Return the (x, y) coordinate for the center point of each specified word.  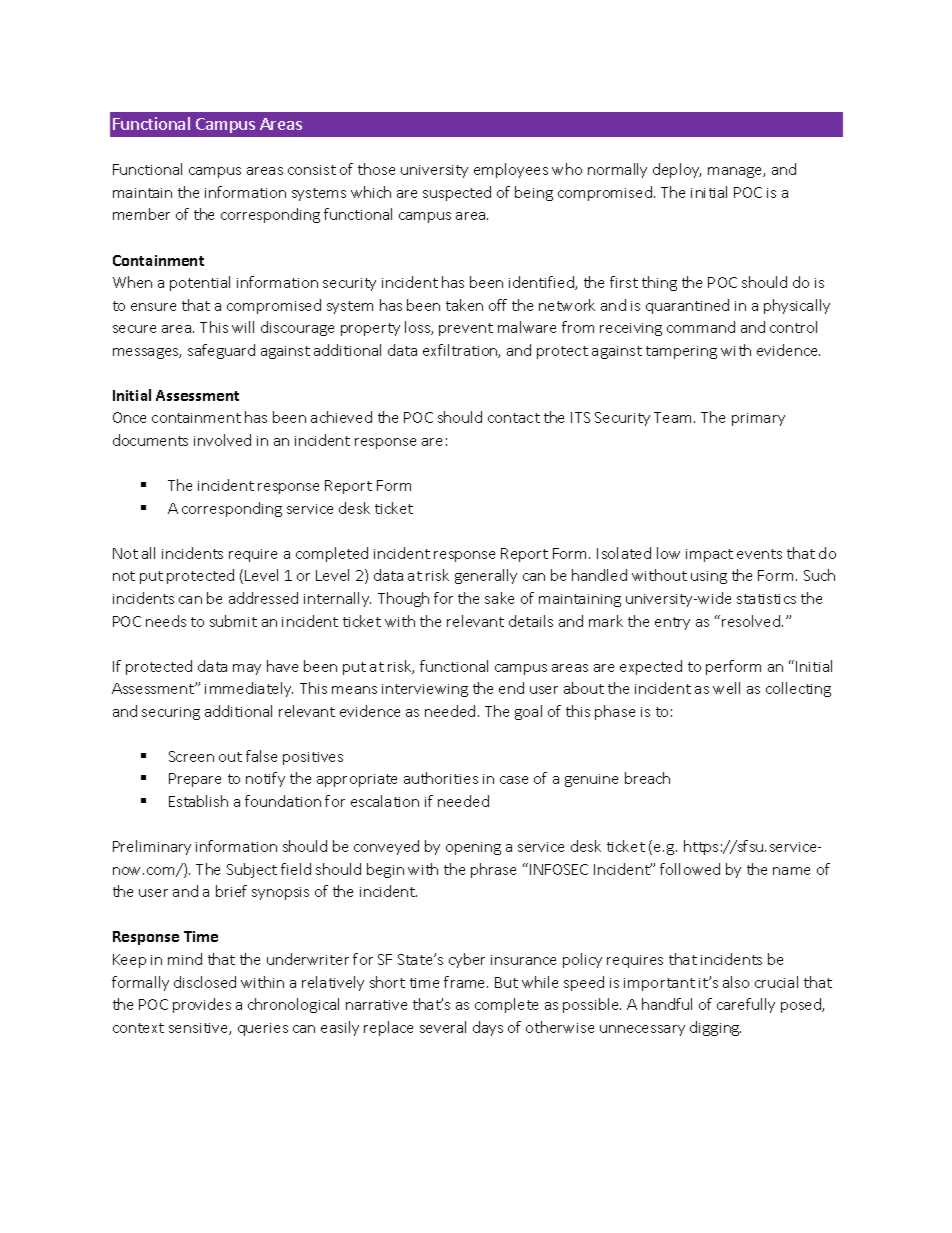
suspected (457, 193)
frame (466, 982)
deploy (677, 170)
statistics (766, 599)
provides (202, 1005)
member (141, 214)
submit (233, 621)
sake (499, 598)
